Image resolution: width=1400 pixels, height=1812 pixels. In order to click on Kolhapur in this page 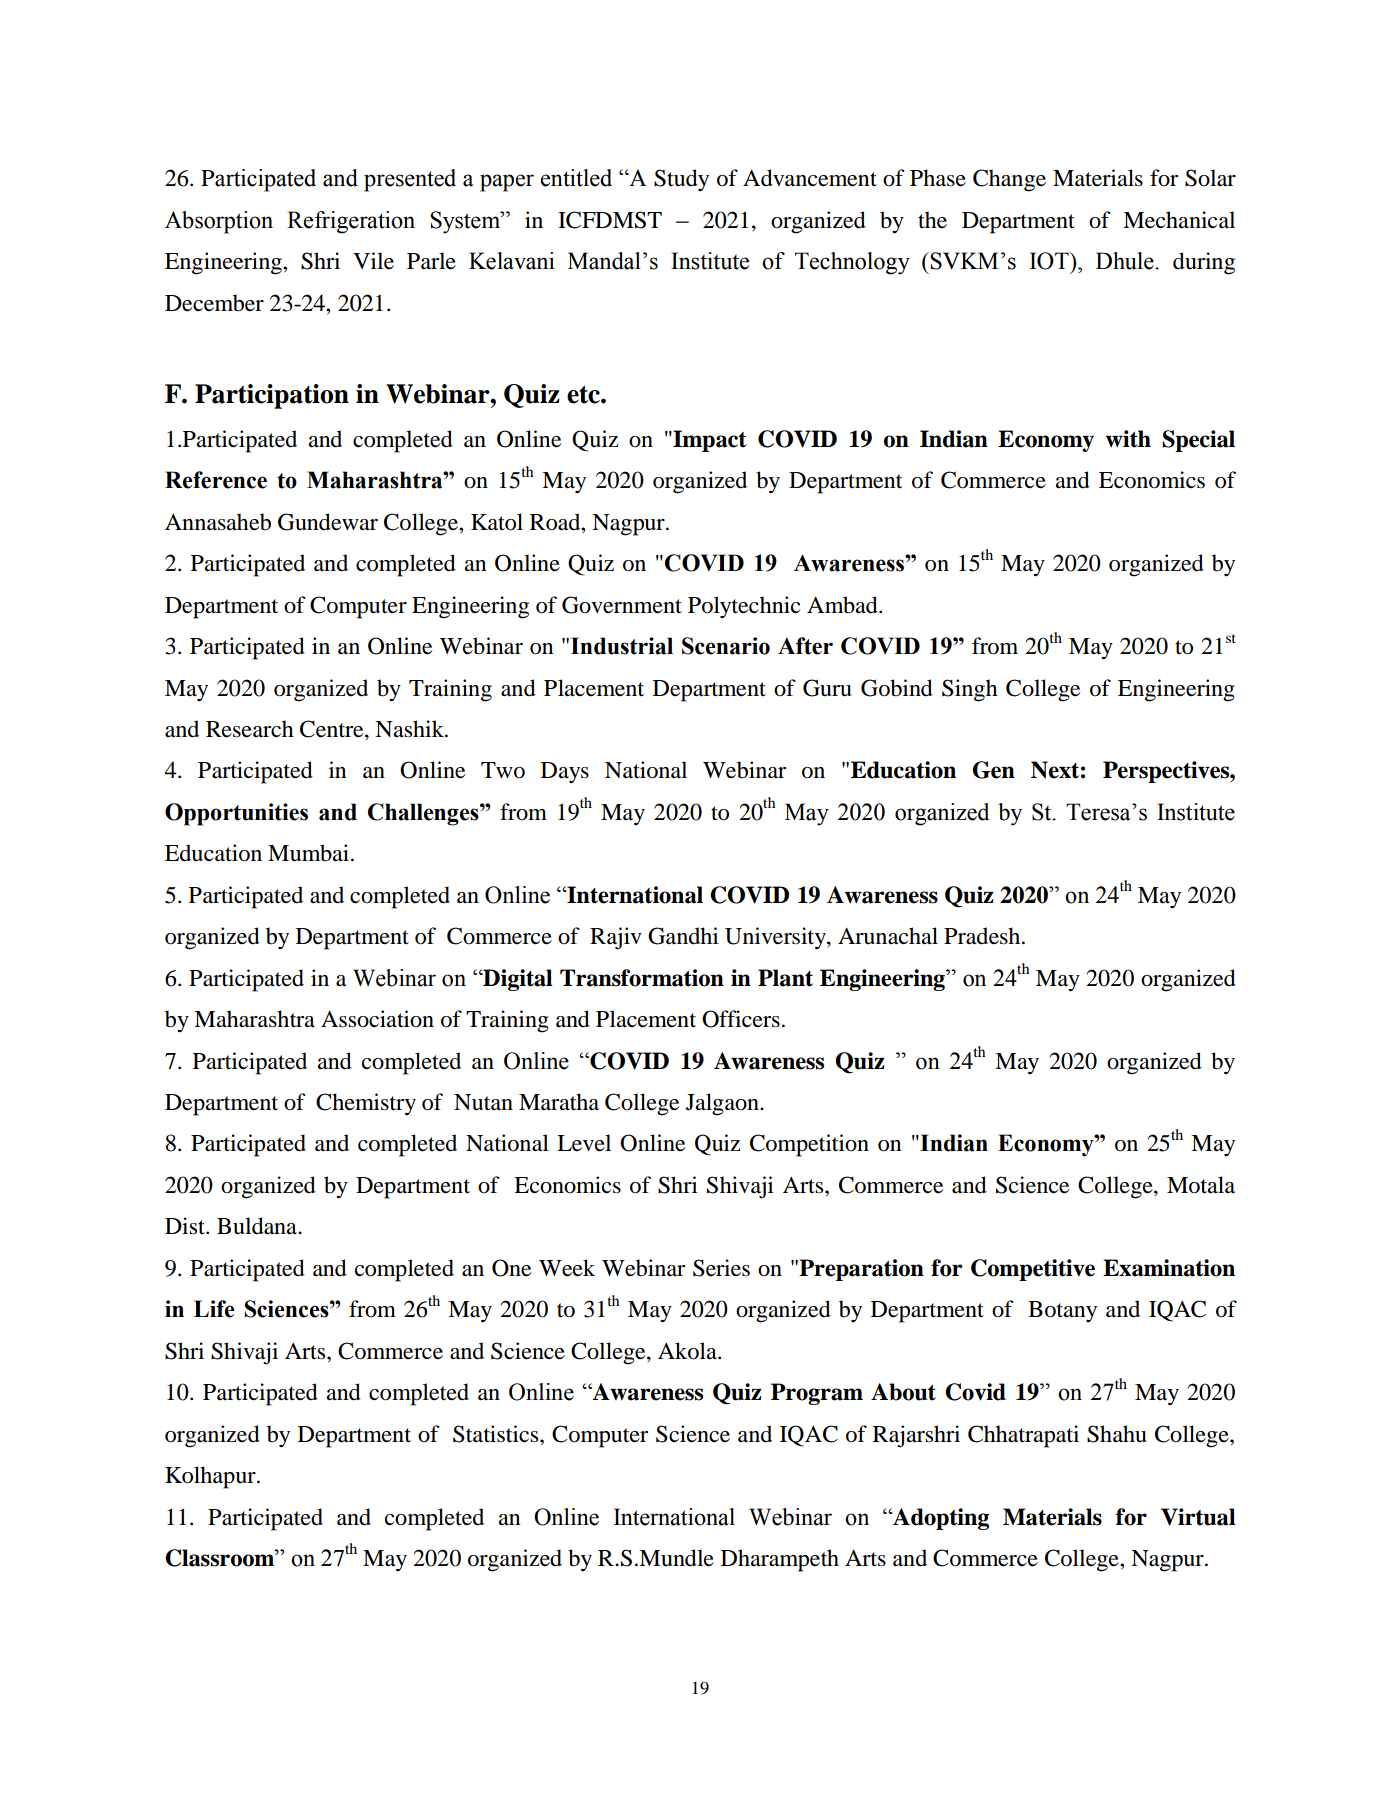, I will do `click(211, 1477)`.
